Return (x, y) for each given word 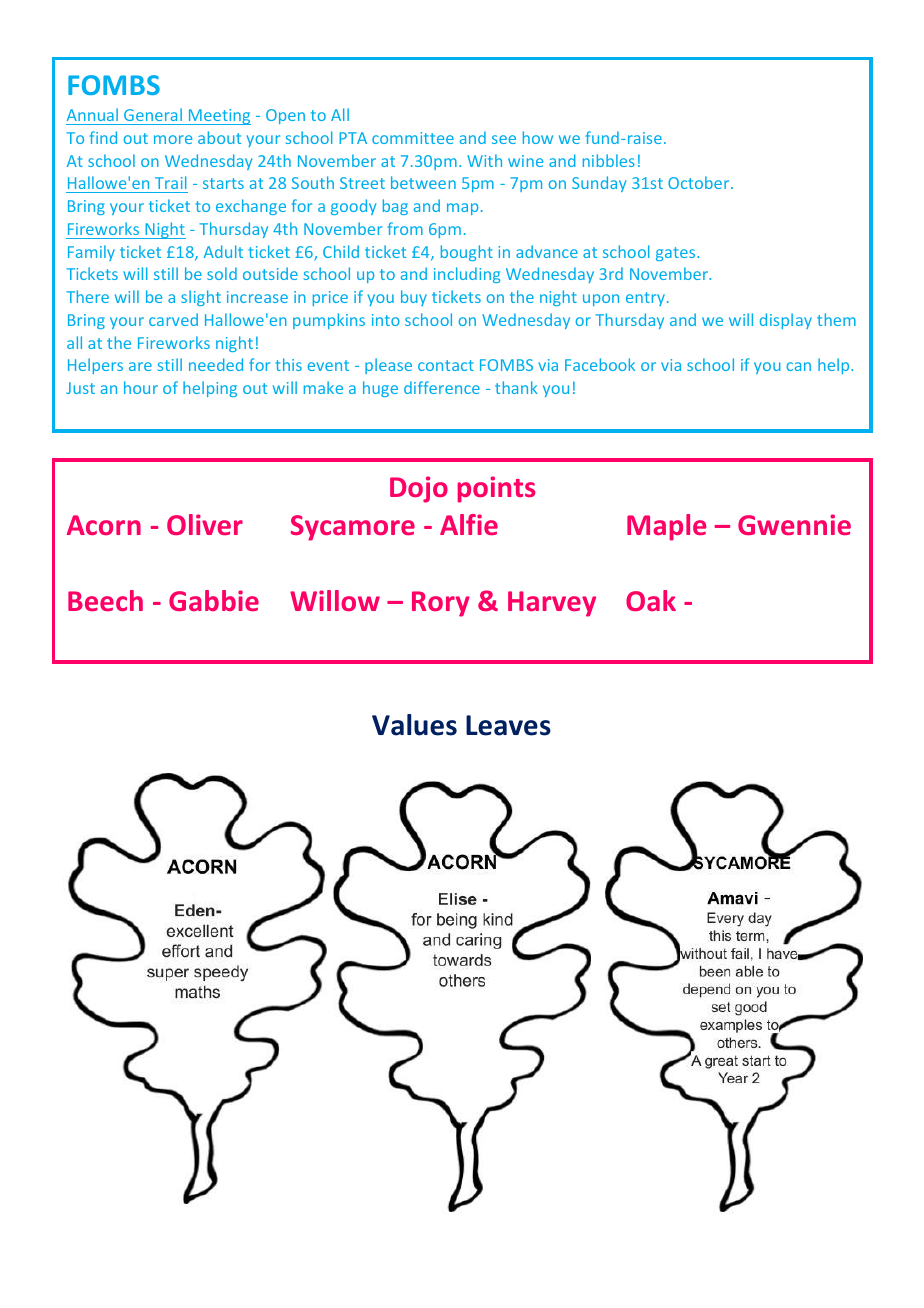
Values (414, 725)
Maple (666, 527)
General (153, 114)
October (700, 182)
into (386, 320)
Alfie (469, 524)
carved (173, 319)
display (786, 321)
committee (413, 138)
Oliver (205, 524)
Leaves (508, 725)
